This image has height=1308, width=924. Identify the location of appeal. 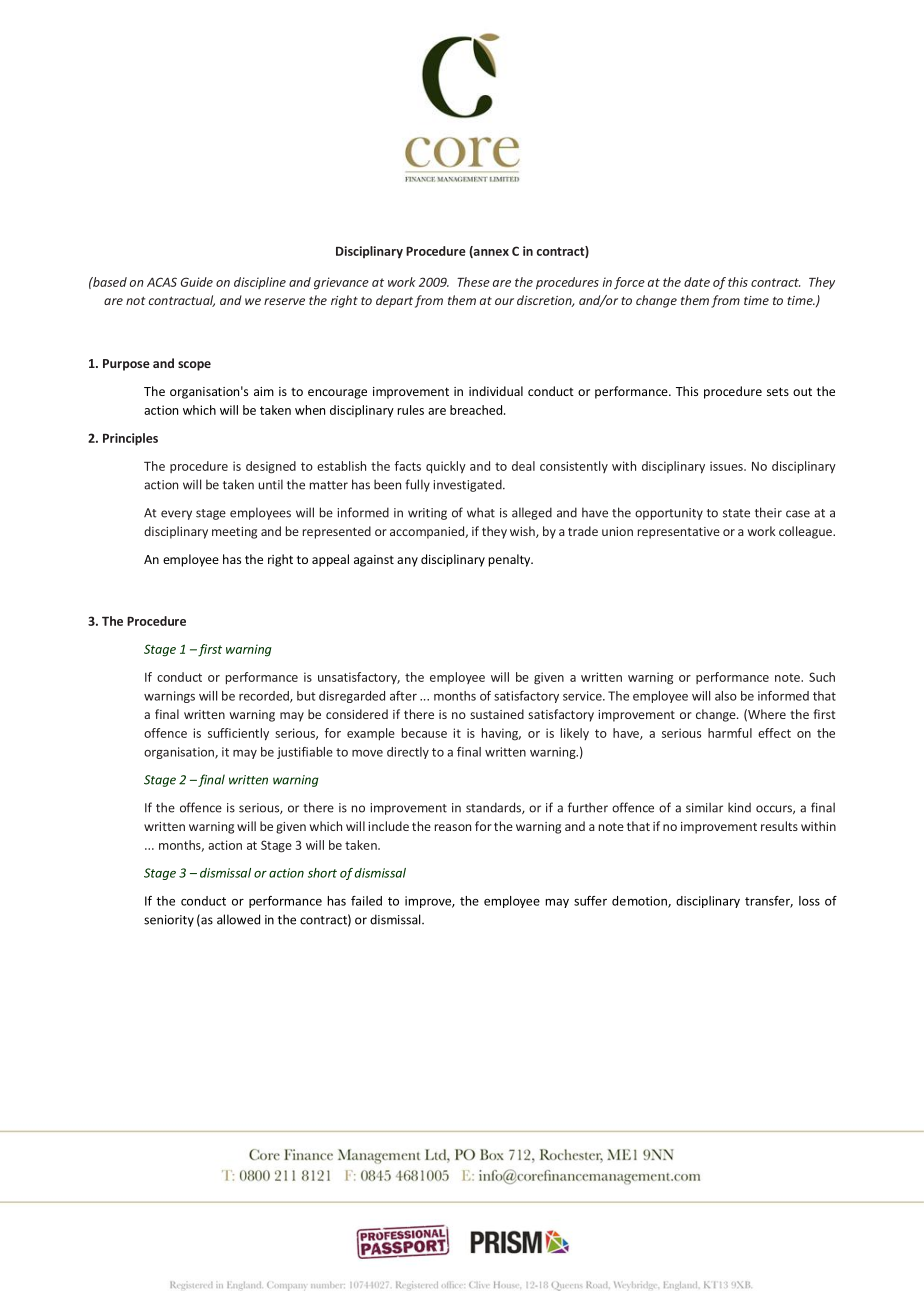
(330, 560).
